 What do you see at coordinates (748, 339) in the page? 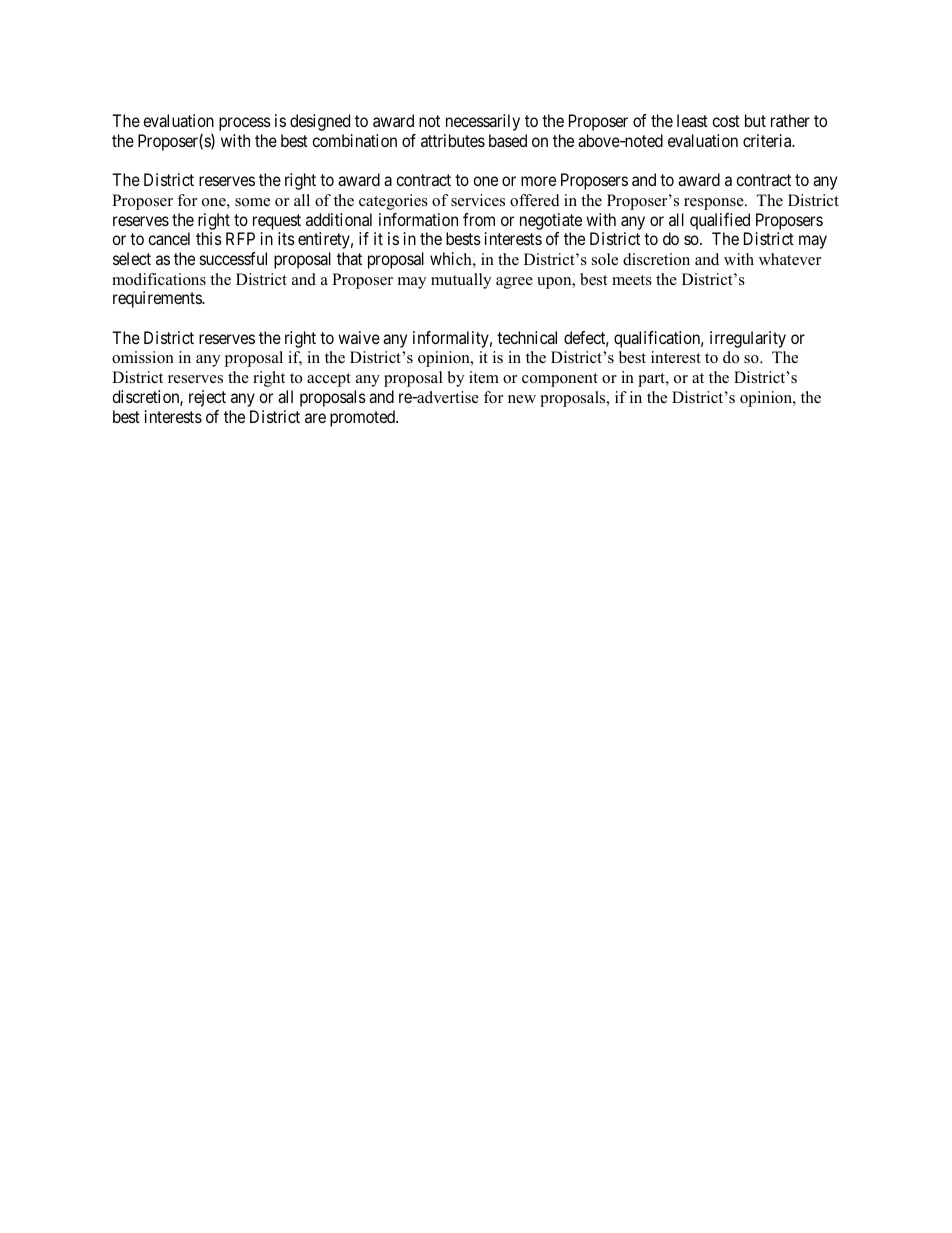
I see `irregularity` at bounding box center [748, 339].
